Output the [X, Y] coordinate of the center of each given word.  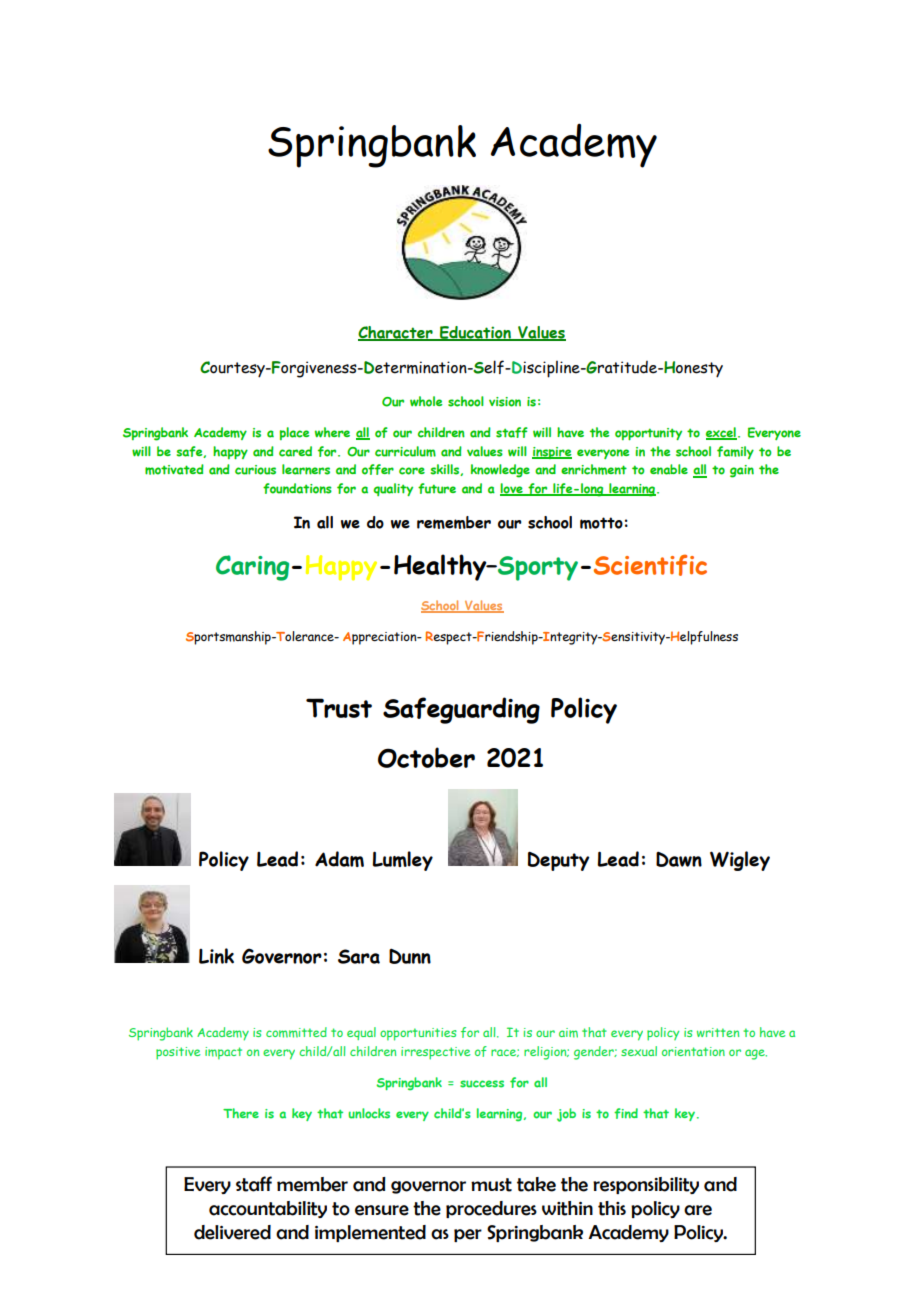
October [426, 757]
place [294, 433]
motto [601, 523]
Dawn [679, 859]
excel [721, 433]
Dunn [410, 956]
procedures [491, 1209]
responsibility [646, 1185]
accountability [268, 1209]
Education [475, 333]
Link [216, 956]
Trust [339, 708]
